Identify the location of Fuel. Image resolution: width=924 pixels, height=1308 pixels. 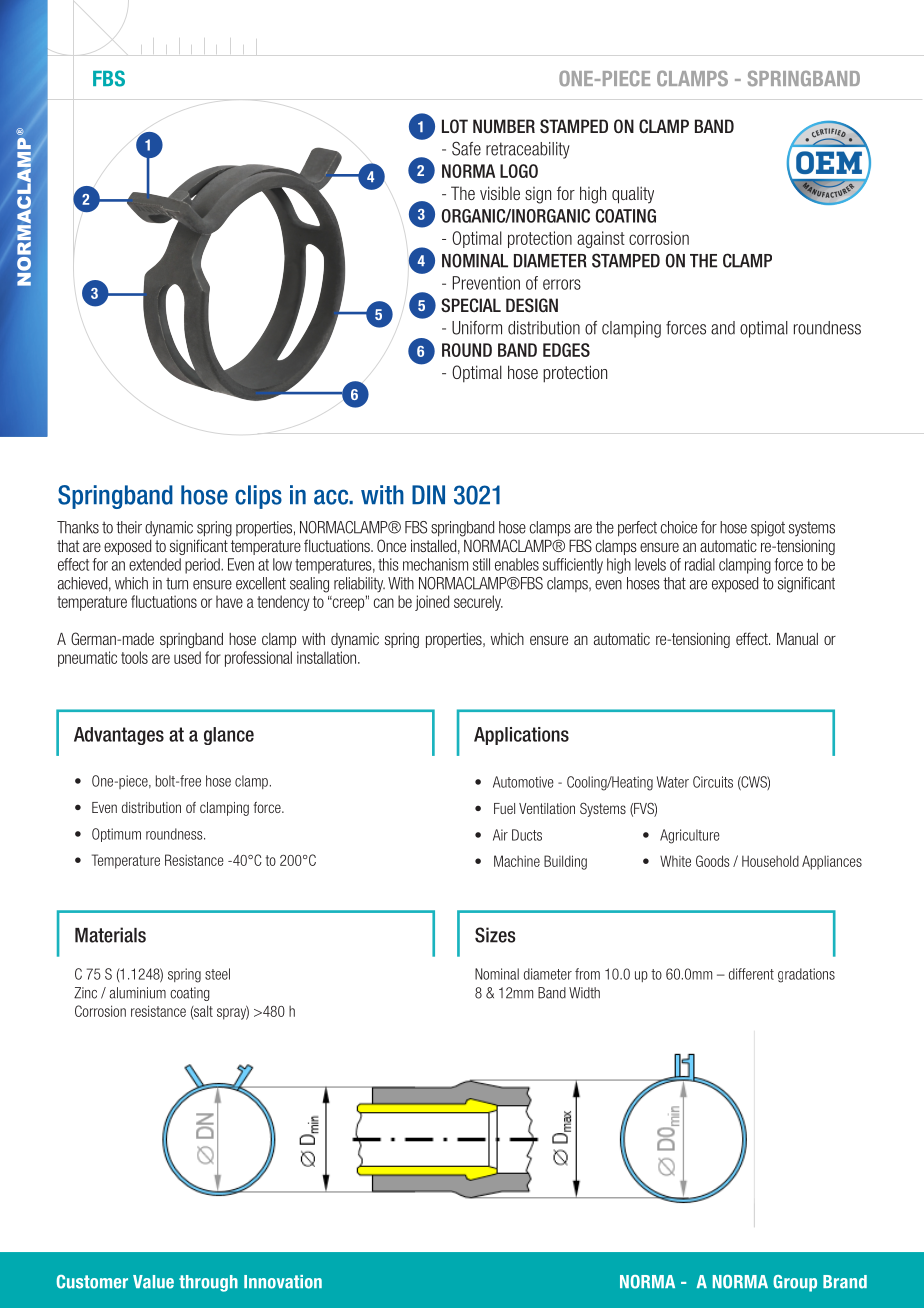
(504, 808).
